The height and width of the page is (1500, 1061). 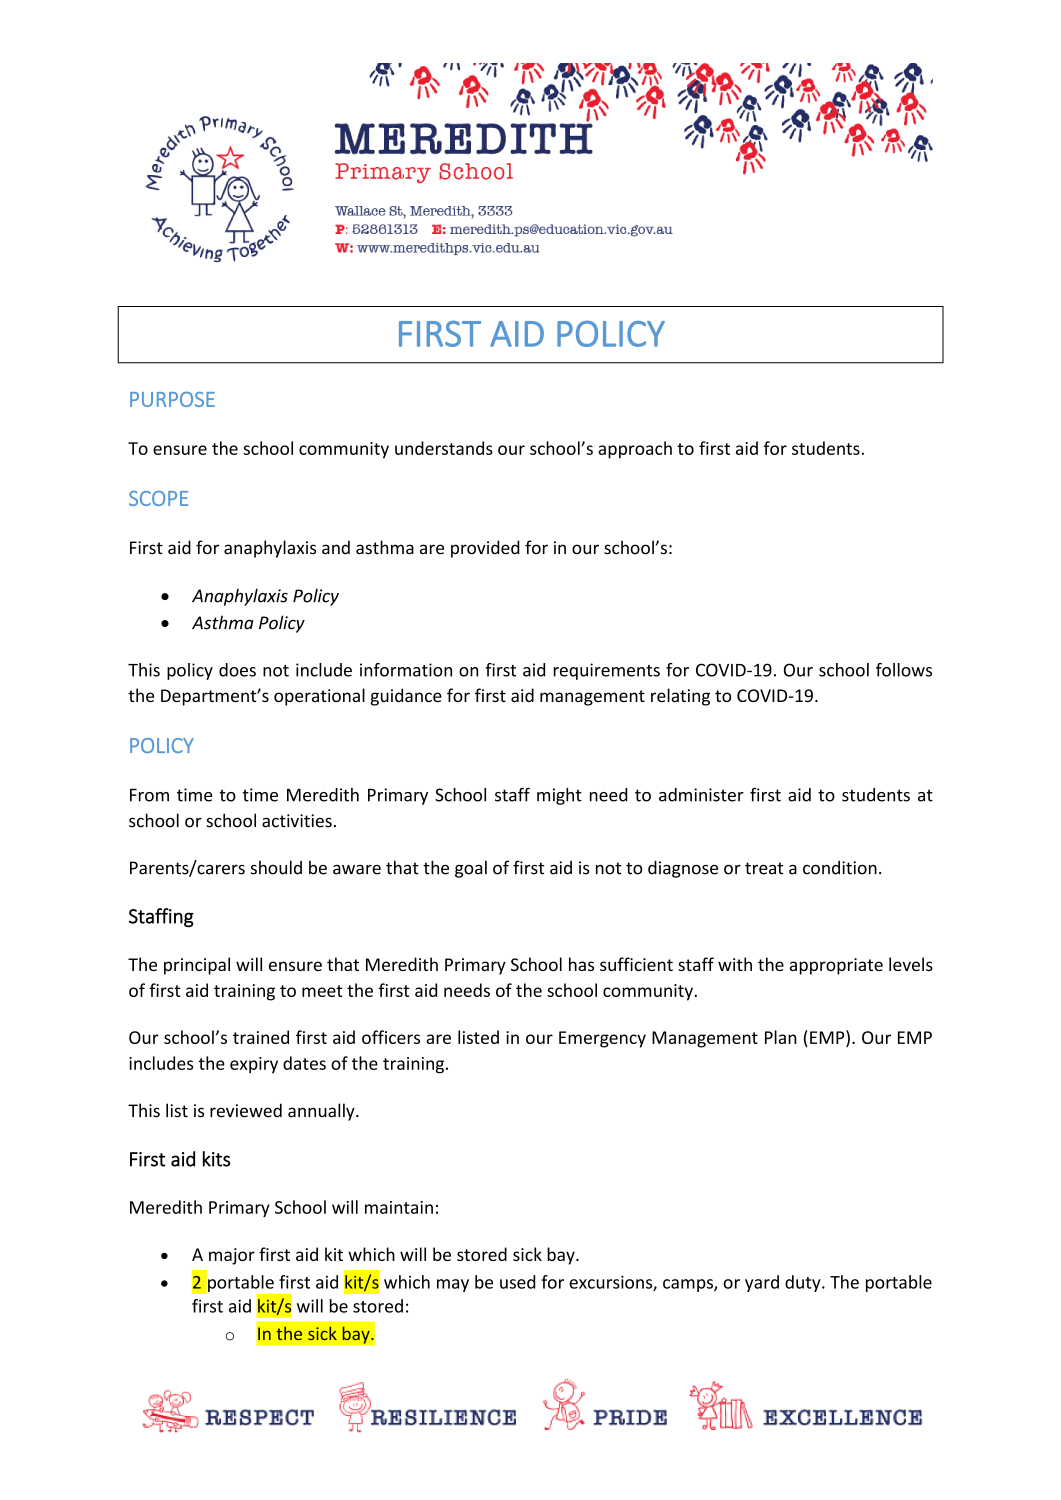 I want to click on approach, so click(x=635, y=450).
